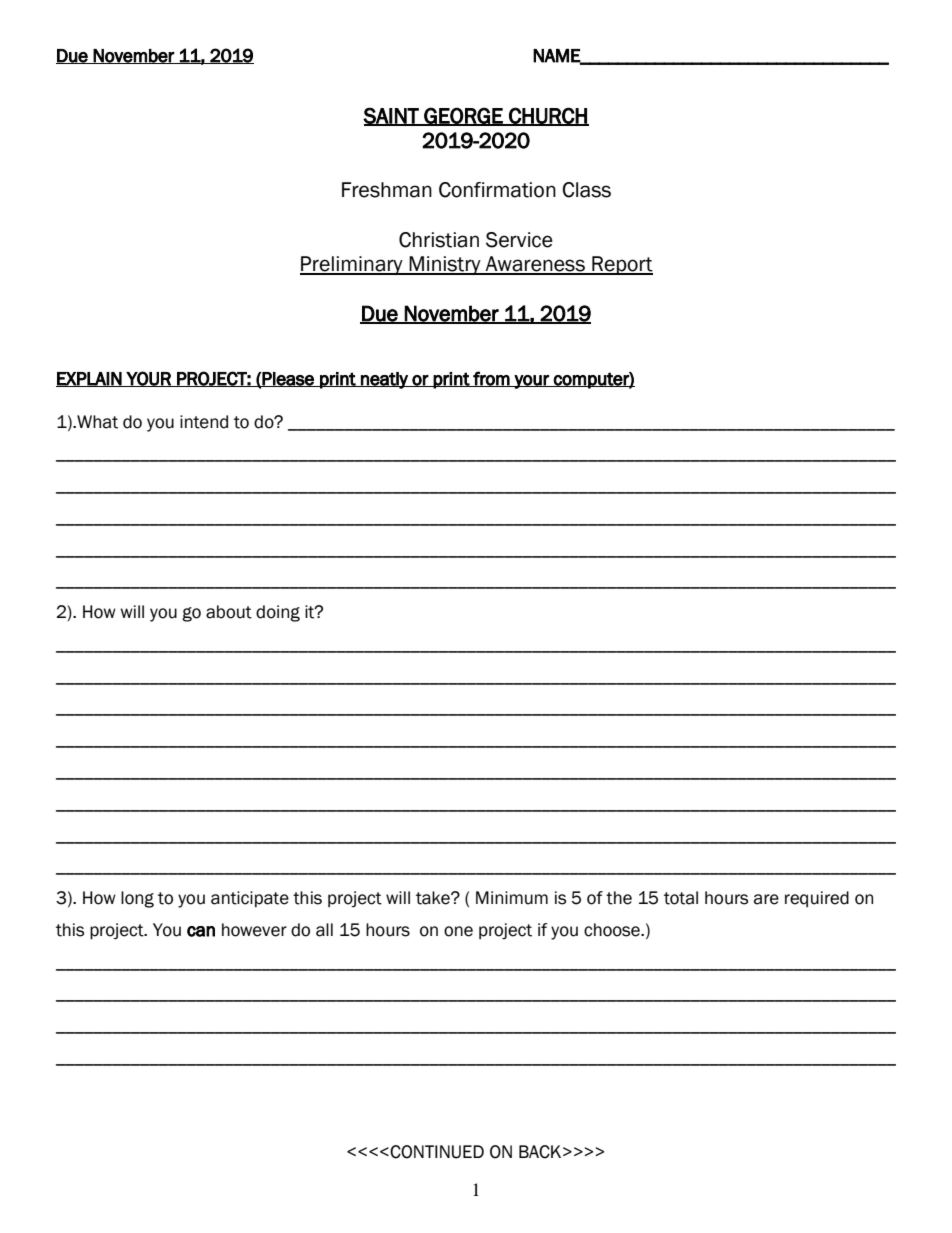 Image resolution: width=952 pixels, height=1233 pixels. What do you see at coordinates (491, 379) in the page?
I see `from` at bounding box center [491, 379].
